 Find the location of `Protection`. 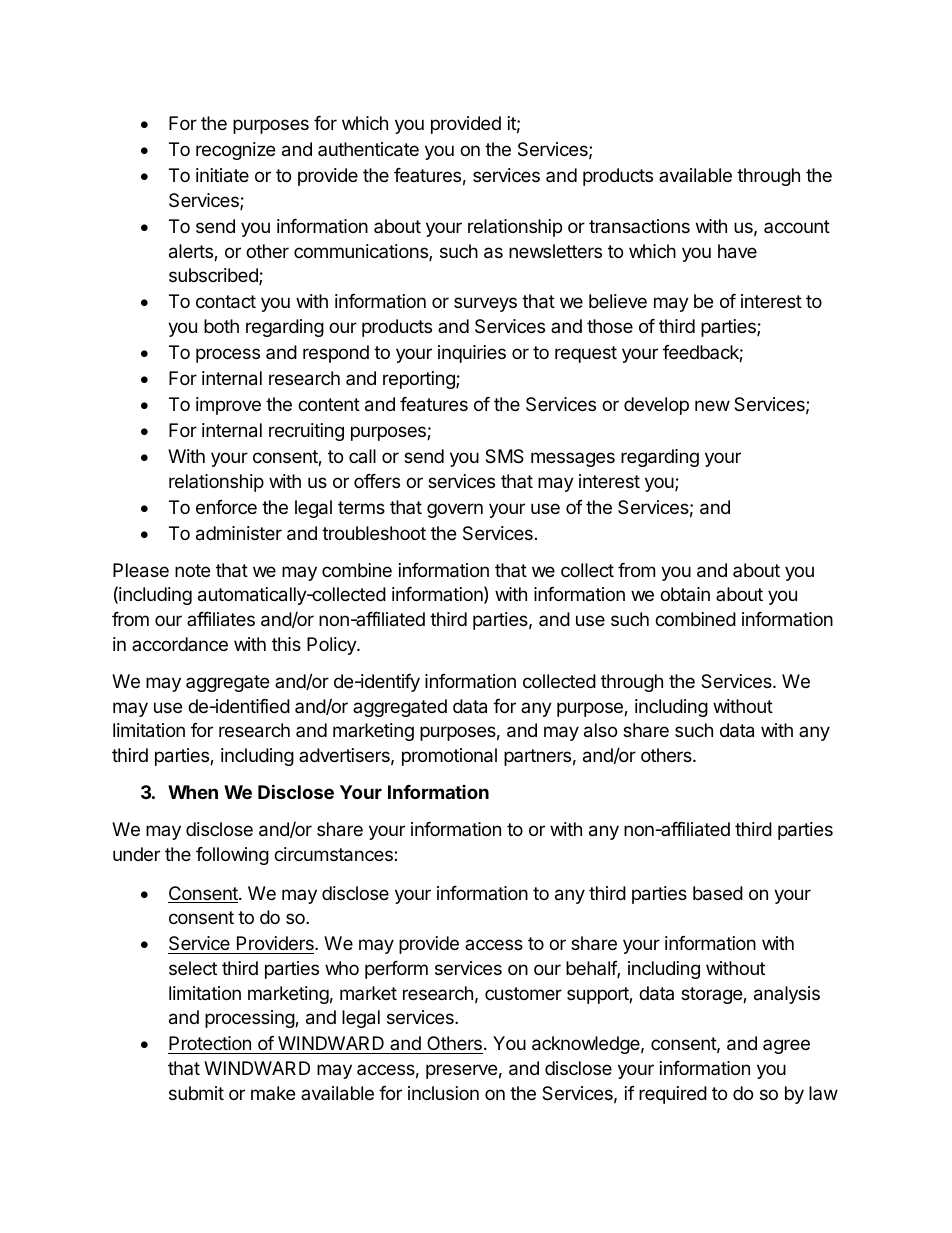

Protection is located at coordinates (210, 1045).
